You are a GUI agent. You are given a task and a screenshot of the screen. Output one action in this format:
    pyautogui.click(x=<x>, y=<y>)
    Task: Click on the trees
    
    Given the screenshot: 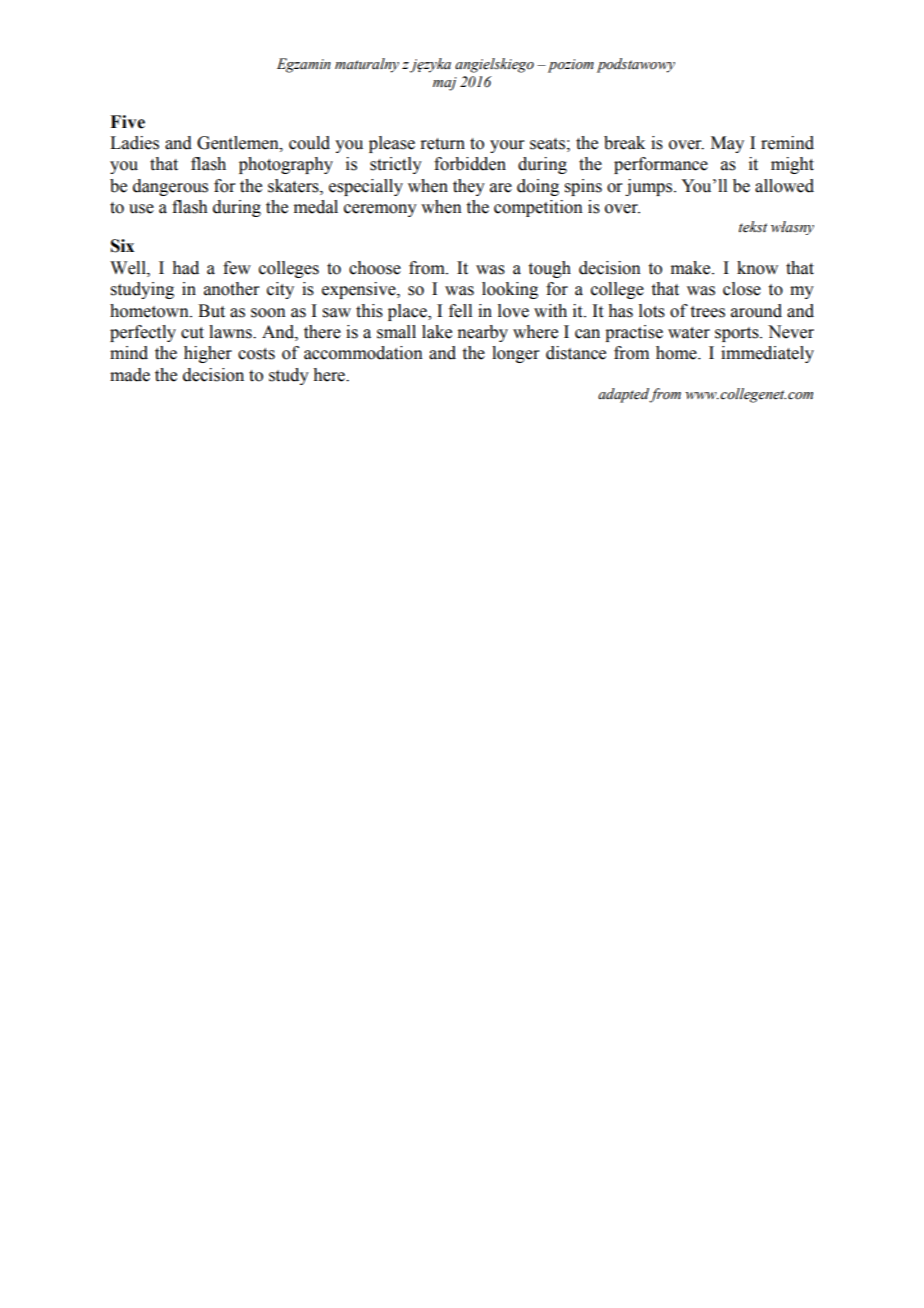 What is the action you would take?
    pyautogui.click(x=708, y=312)
